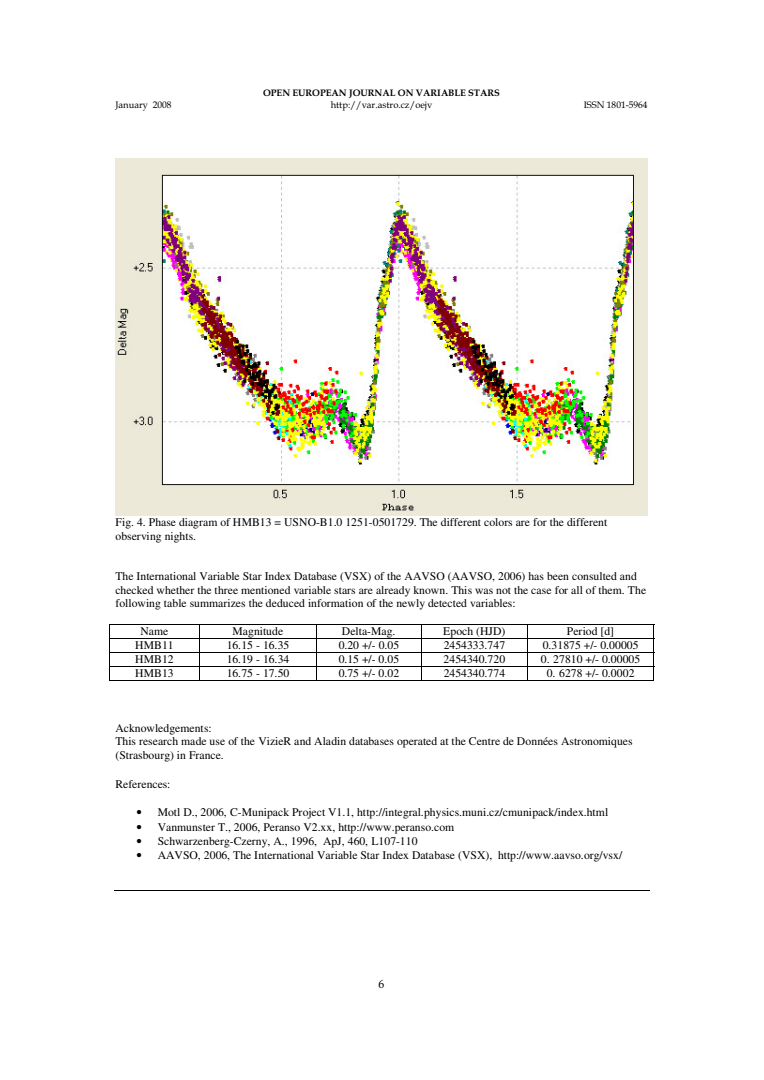  Describe the element at coordinates (484, 741) in the image. I see `Centre` at that location.
